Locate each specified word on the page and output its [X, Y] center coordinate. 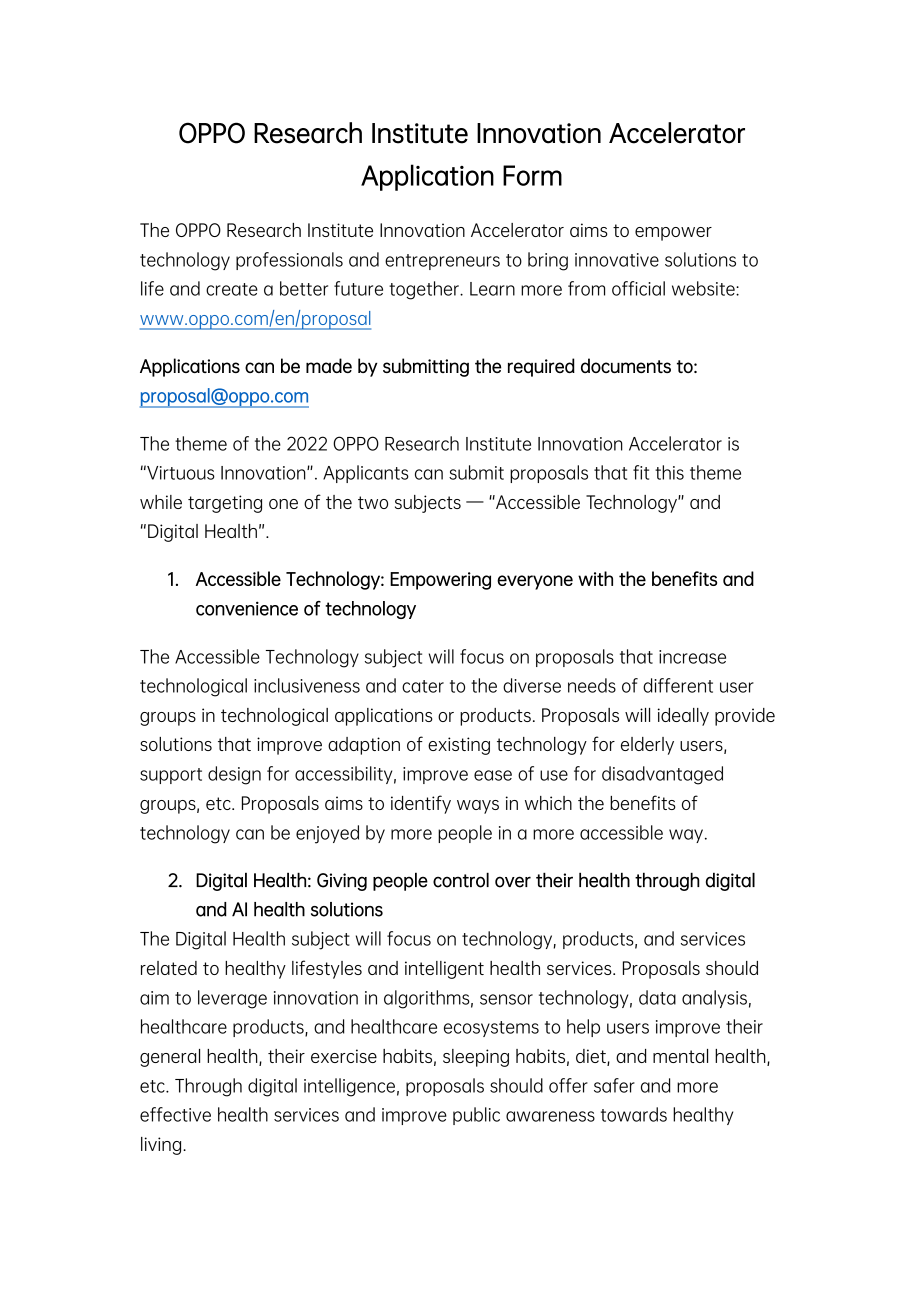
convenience [247, 608]
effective [175, 1114]
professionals [289, 261]
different [678, 685]
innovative [617, 260]
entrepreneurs [442, 262]
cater [423, 686]
